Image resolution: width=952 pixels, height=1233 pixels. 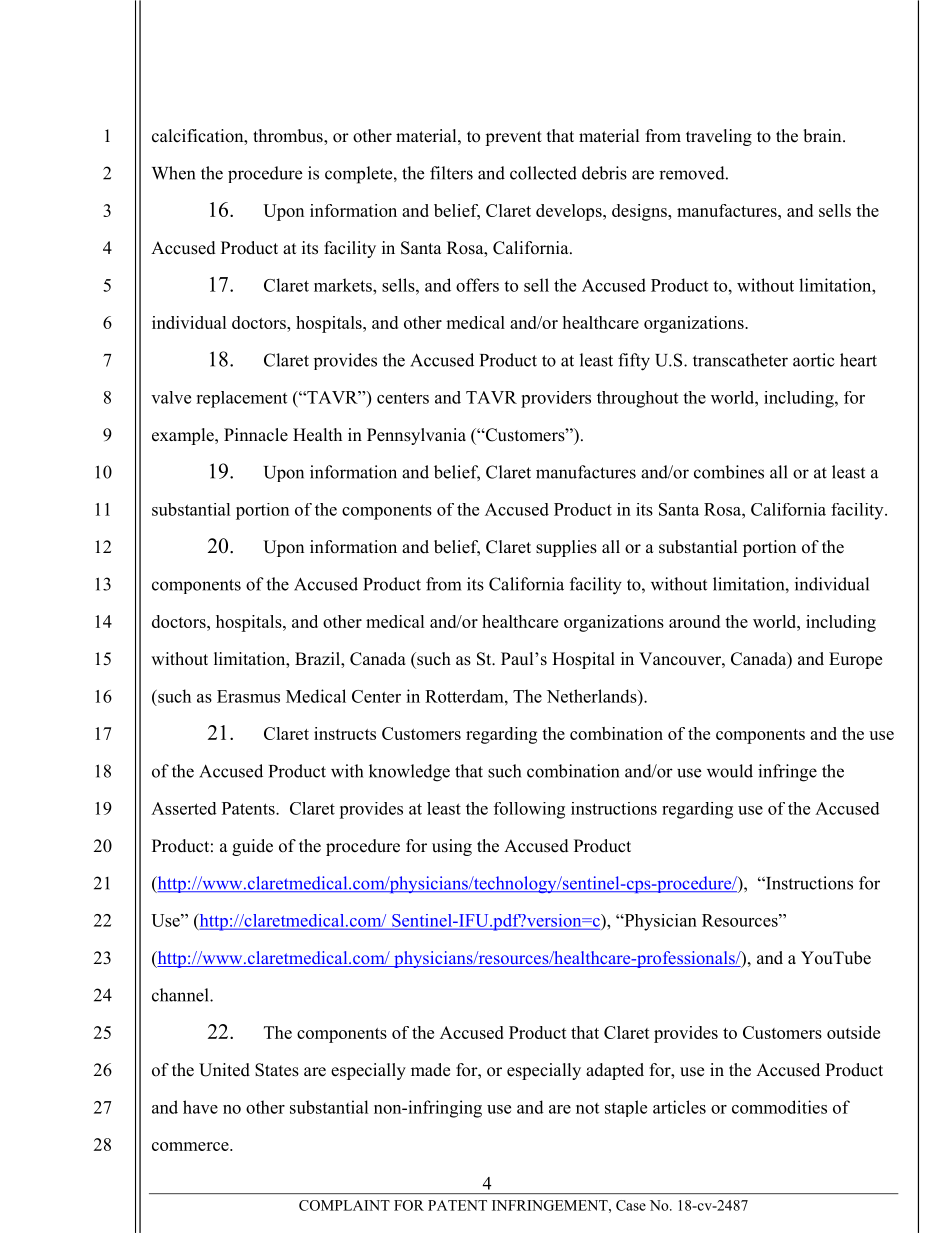 What do you see at coordinates (823, 136) in the document?
I see `brain` at bounding box center [823, 136].
